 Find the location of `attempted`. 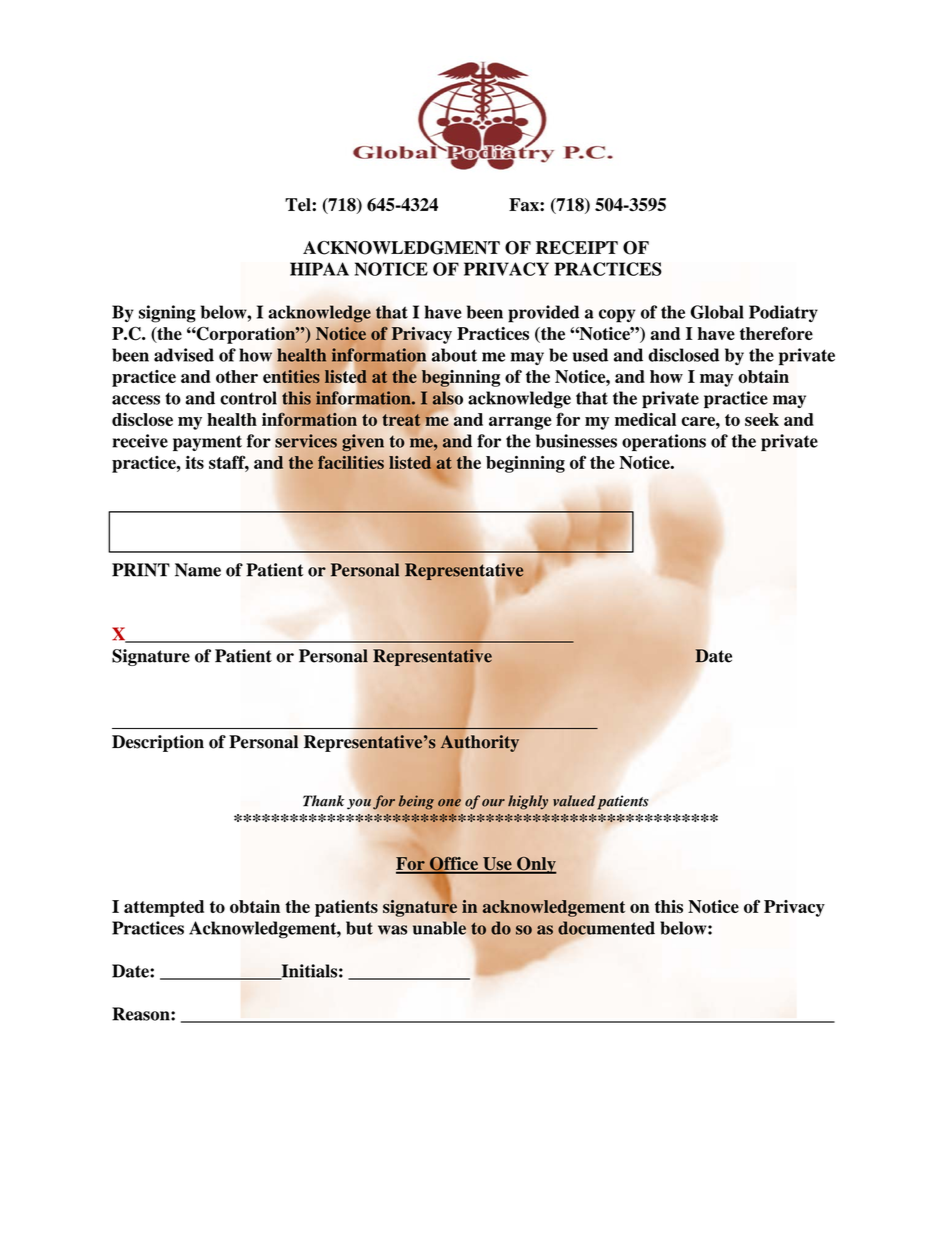

attempted is located at coordinates (164, 908).
